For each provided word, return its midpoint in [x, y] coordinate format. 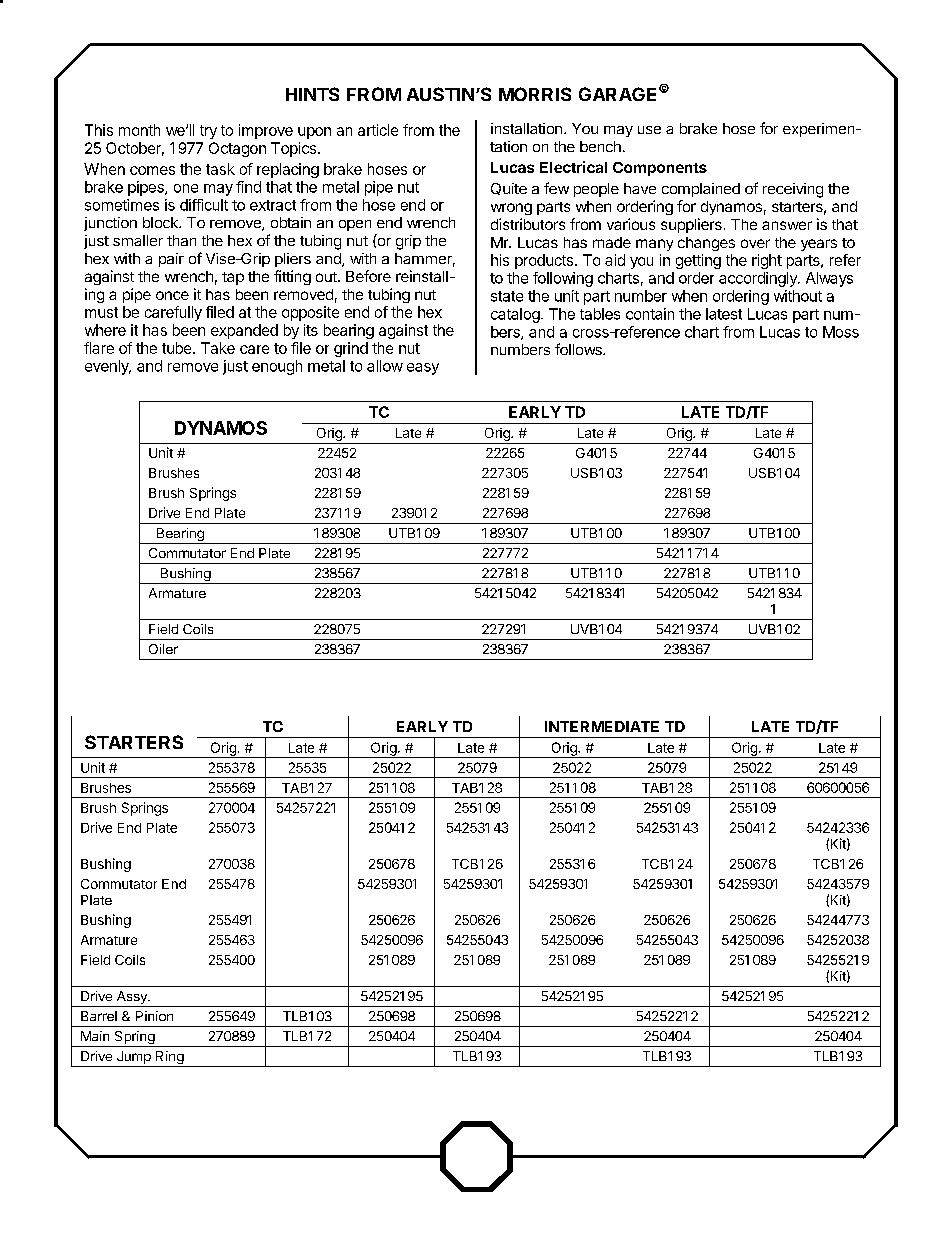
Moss [841, 332]
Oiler [163, 649]
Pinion [154, 1016]
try [208, 132]
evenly [108, 367]
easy [423, 369]
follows [579, 349]
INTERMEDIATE [602, 726]
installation [526, 128]
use [649, 130]
